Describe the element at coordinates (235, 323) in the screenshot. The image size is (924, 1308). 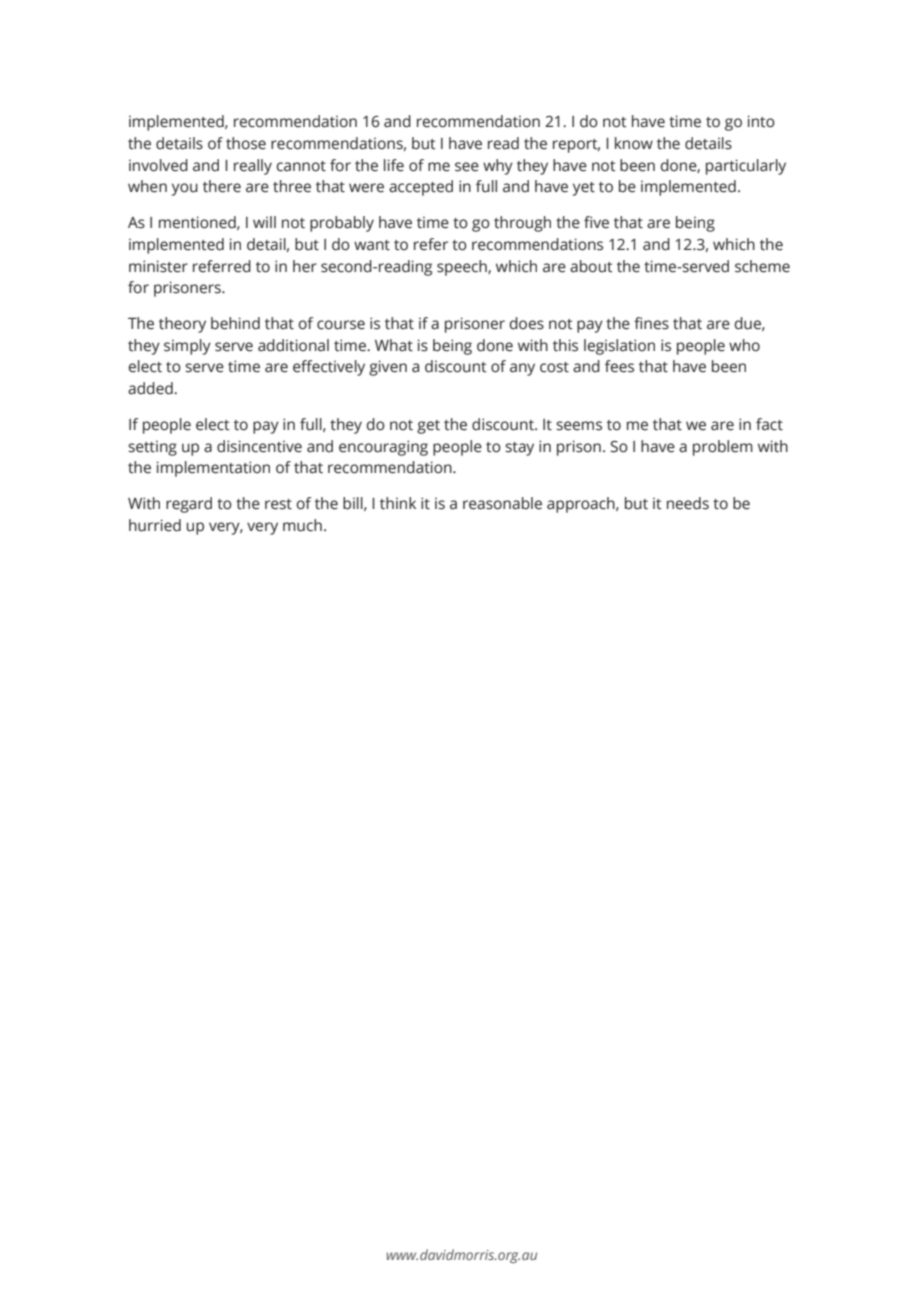
I see `behind` at that location.
